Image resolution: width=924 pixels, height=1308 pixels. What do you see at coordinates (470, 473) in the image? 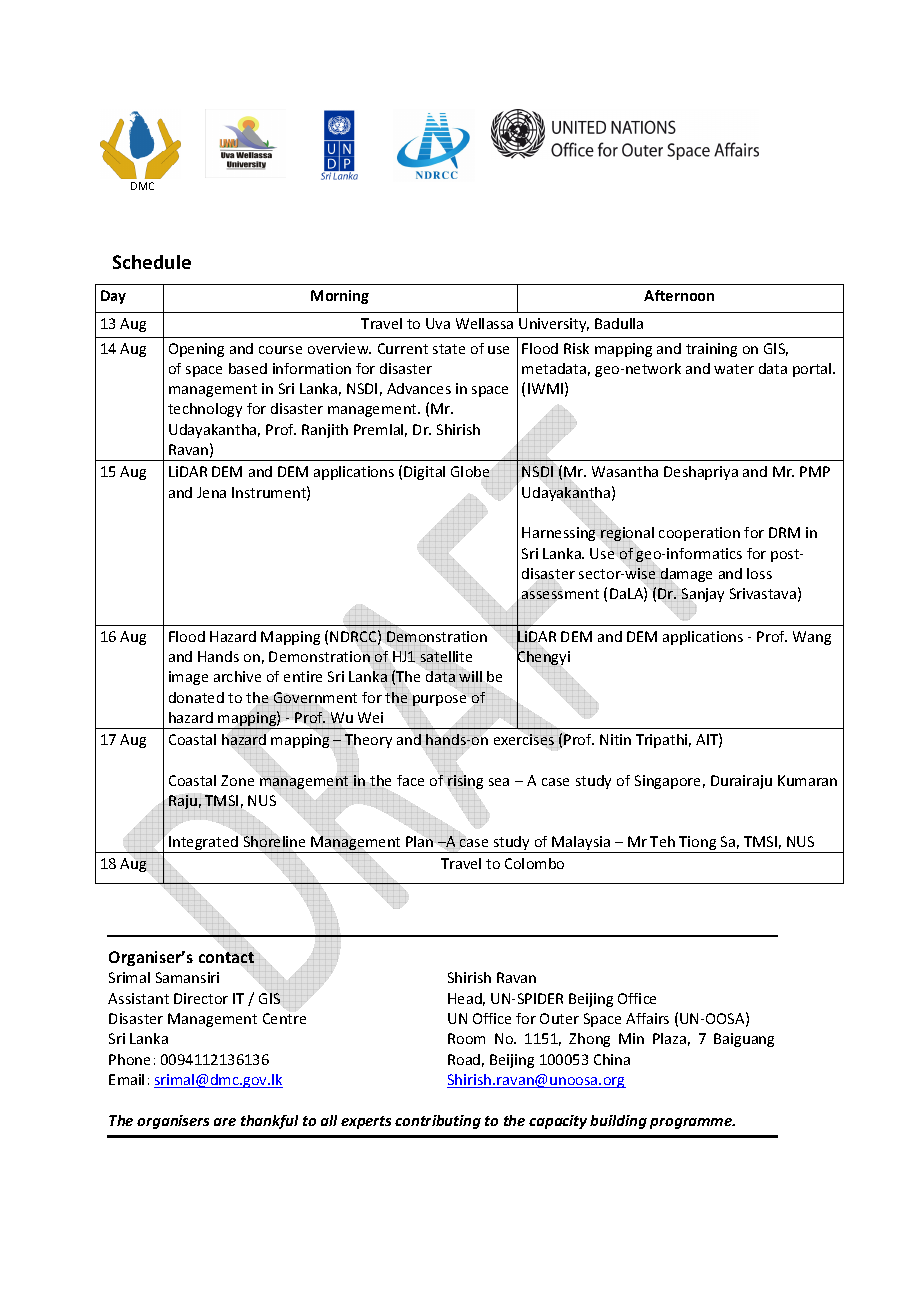
I see `Globe` at bounding box center [470, 473].
